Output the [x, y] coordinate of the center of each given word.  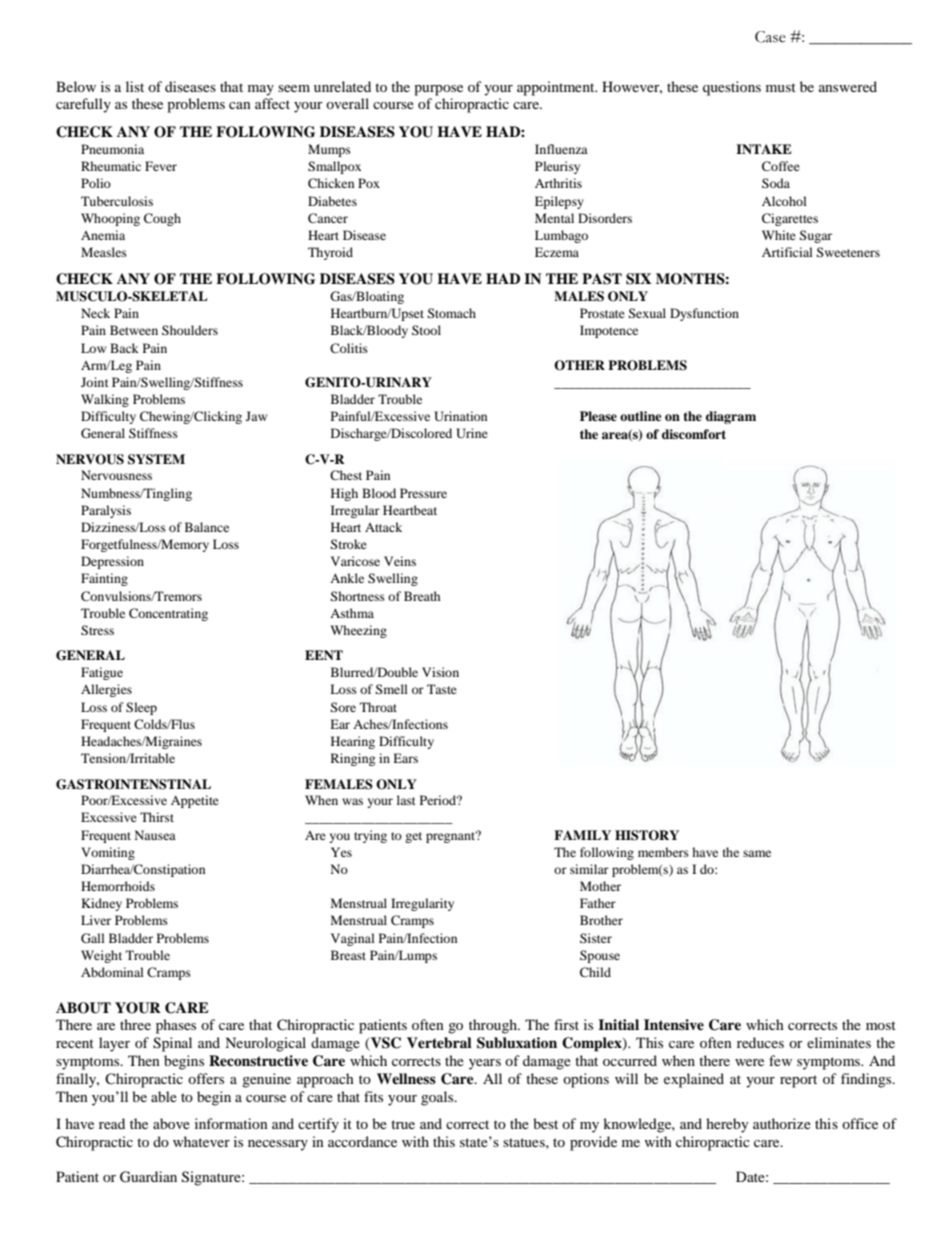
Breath [422, 596]
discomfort [694, 434]
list [135, 86]
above [171, 1123]
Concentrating [168, 614]
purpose [438, 90]
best [545, 1123]
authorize [782, 1123]
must [781, 87]
